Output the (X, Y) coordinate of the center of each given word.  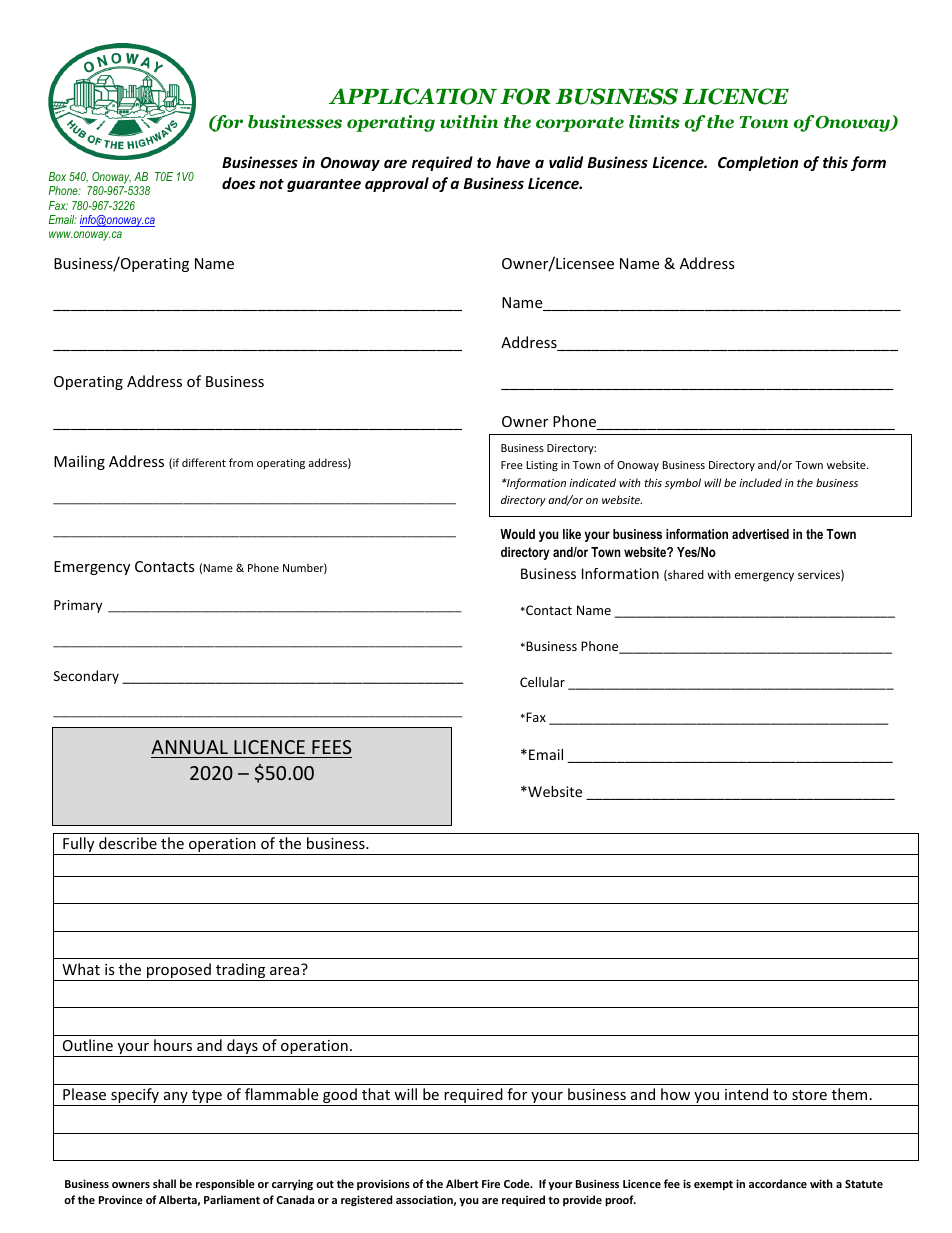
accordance (778, 1183)
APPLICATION (413, 96)
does (238, 183)
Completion (758, 163)
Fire (491, 1183)
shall (164, 1183)
